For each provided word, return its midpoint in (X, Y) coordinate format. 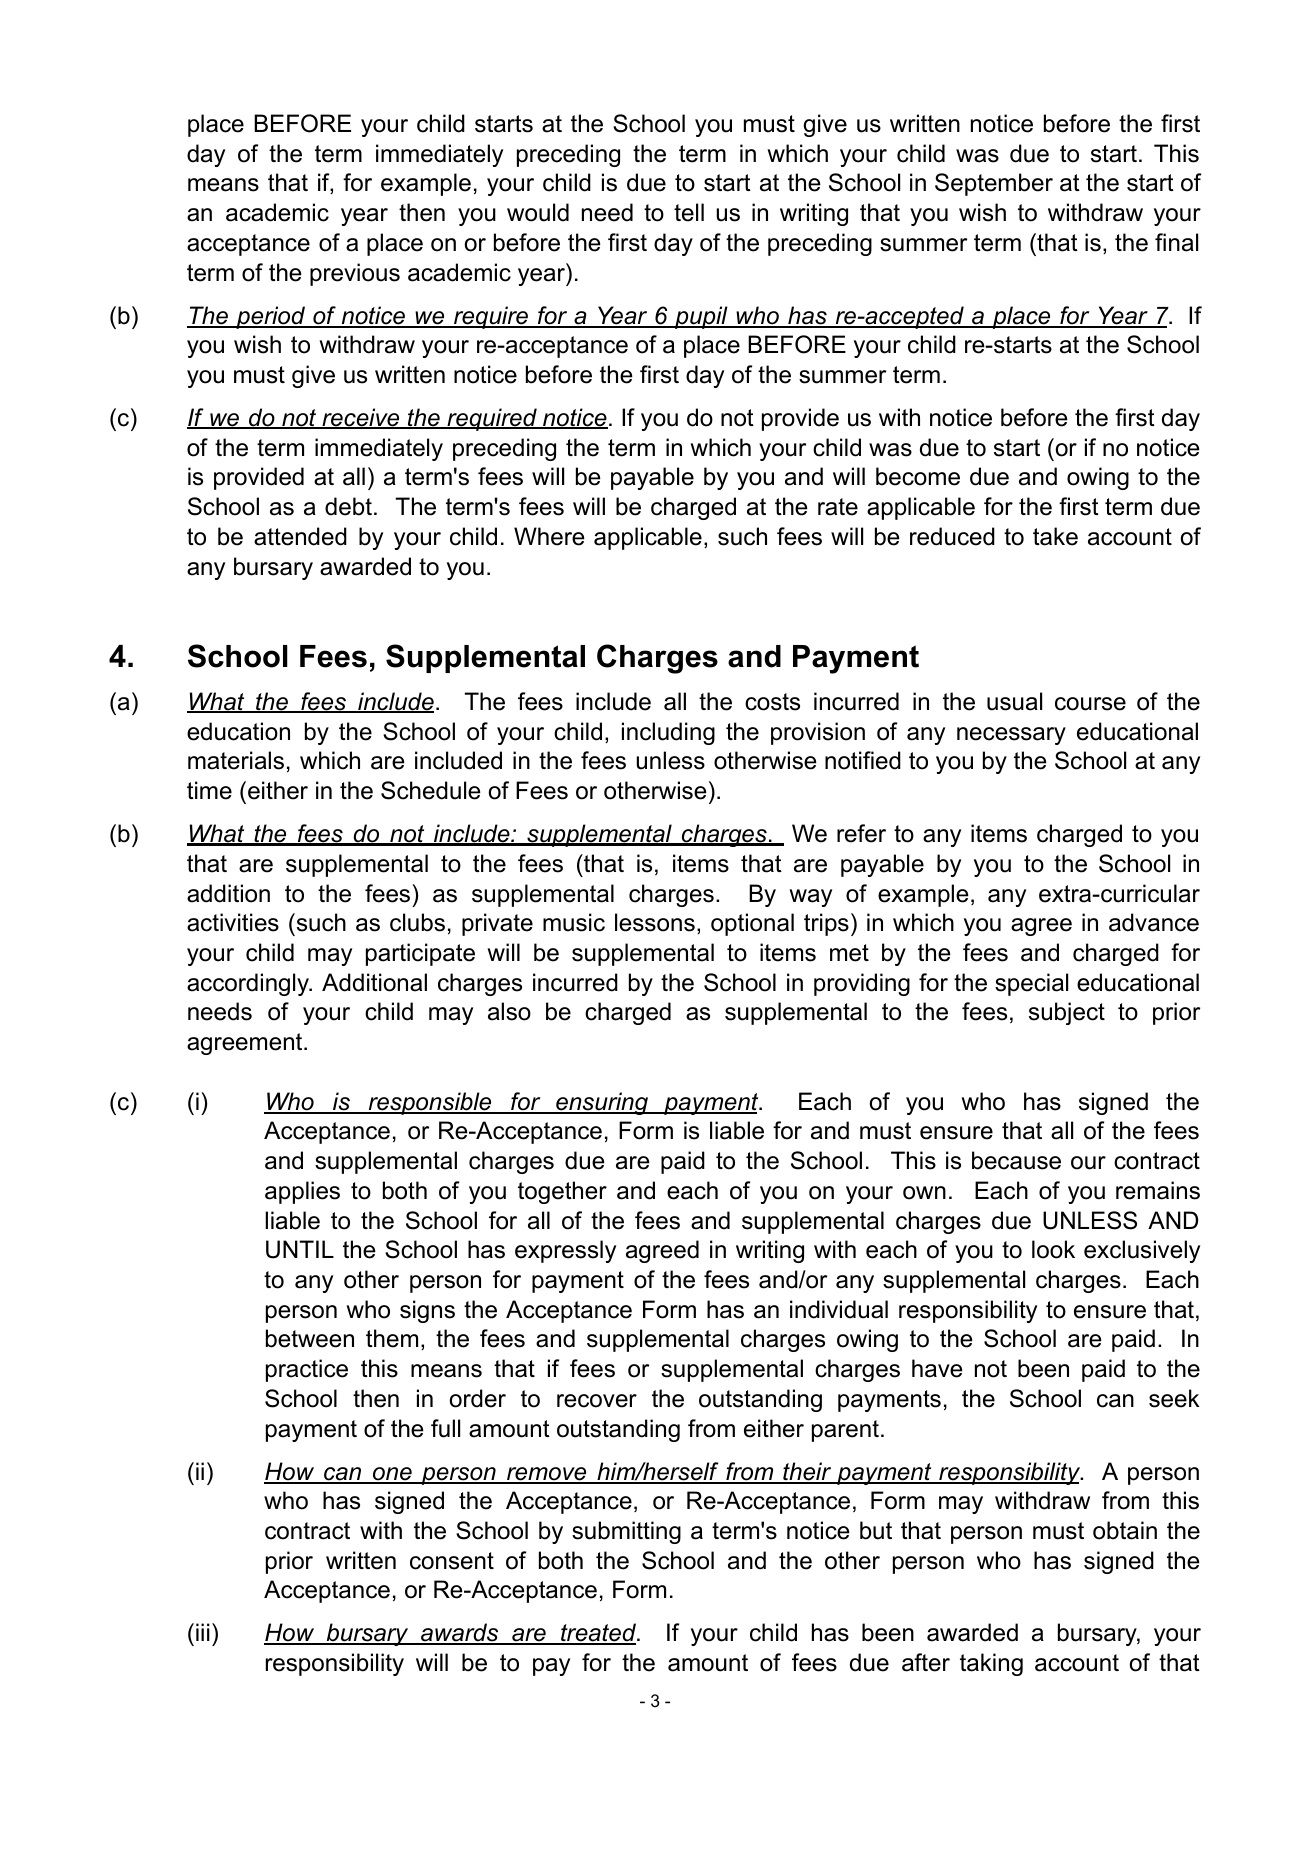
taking (991, 1664)
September (994, 184)
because (1016, 1160)
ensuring (602, 1103)
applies (302, 1192)
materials (236, 760)
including (668, 733)
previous (355, 274)
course (1090, 704)
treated (599, 1634)
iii (203, 1632)
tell (689, 212)
